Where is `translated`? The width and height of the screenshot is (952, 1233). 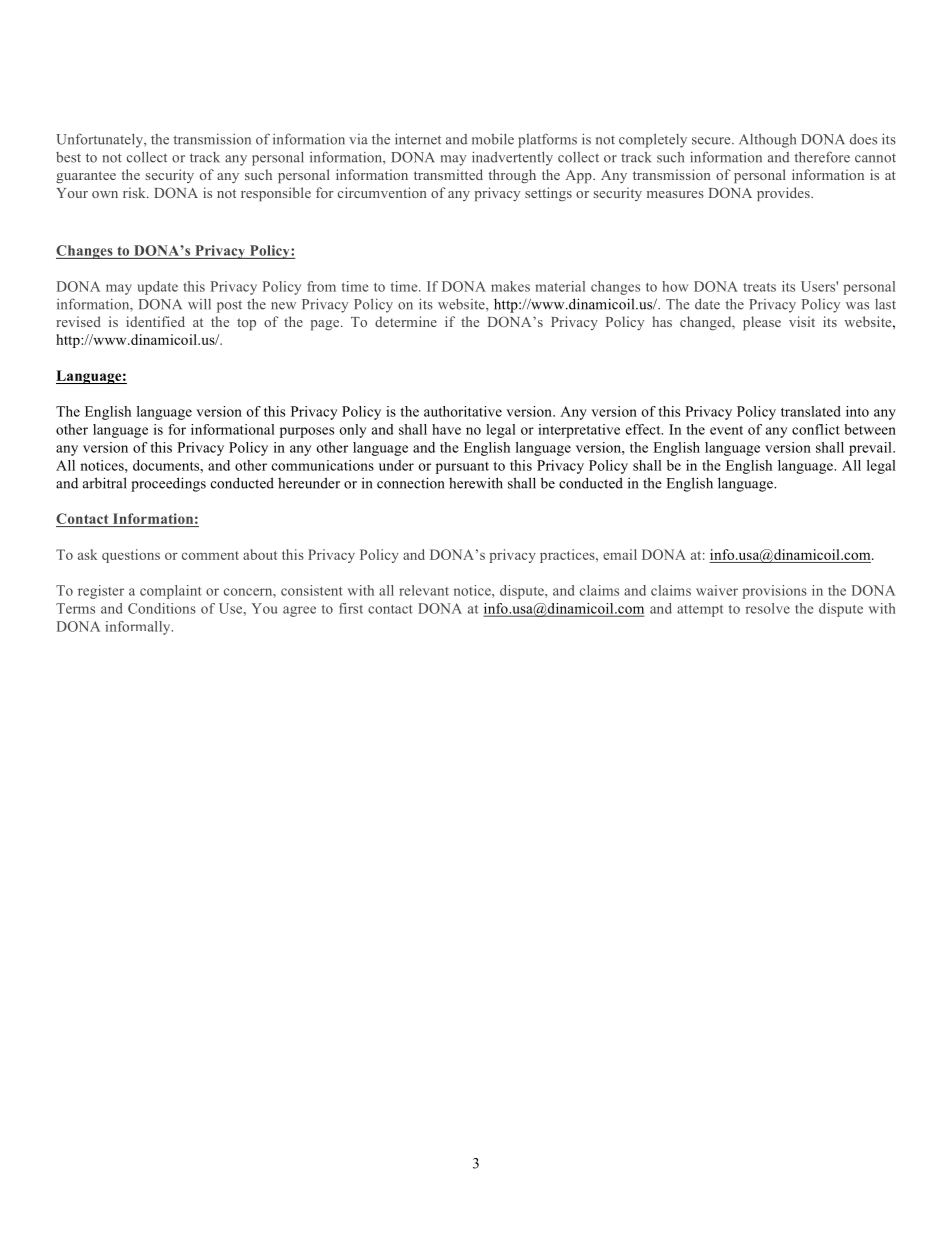
translated is located at coordinates (811, 411).
